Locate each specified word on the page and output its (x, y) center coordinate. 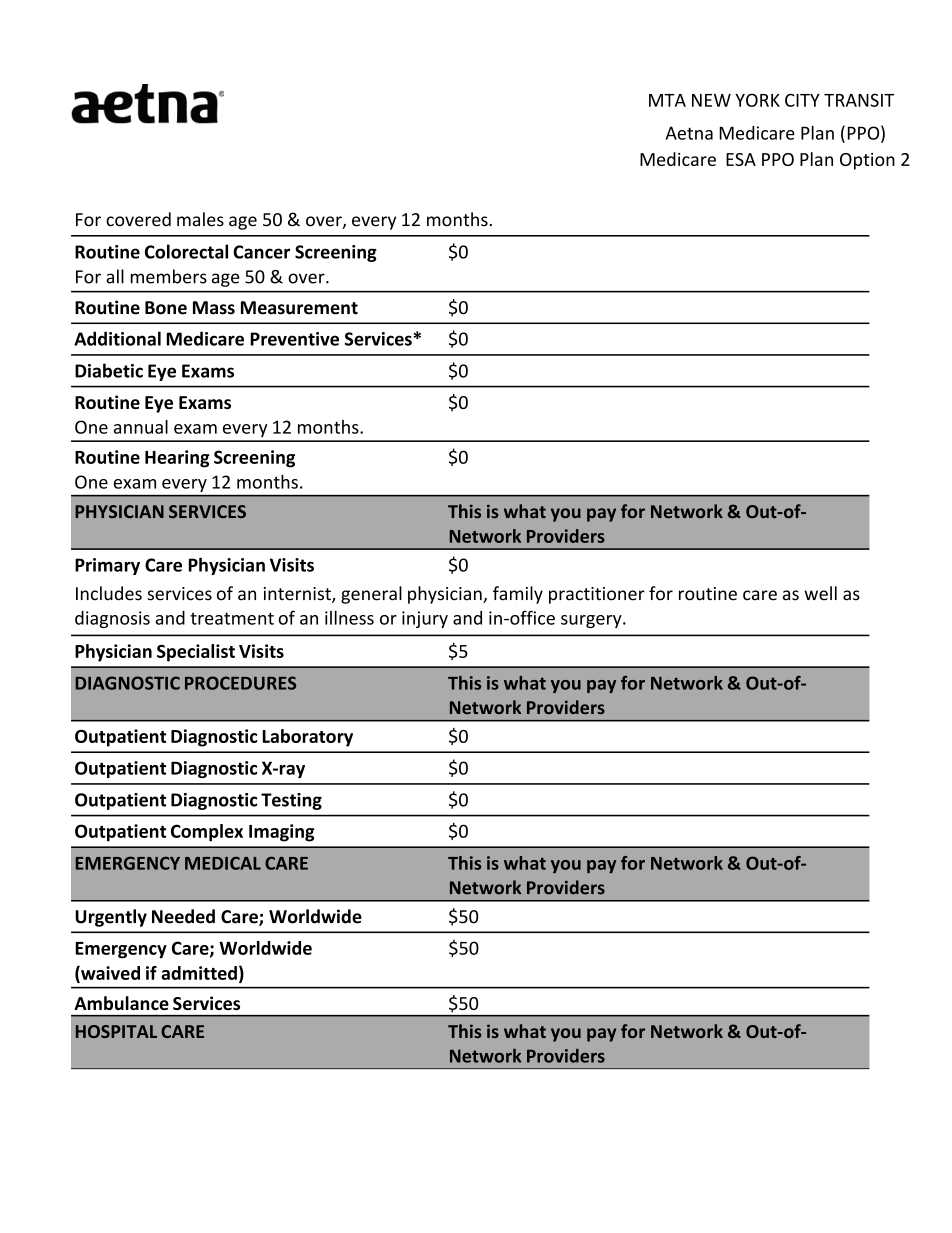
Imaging (282, 833)
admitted (199, 973)
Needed (183, 916)
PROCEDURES (240, 683)
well (820, 593)
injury (425, 619)
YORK (757, 100)
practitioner (597, 595)
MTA (667, 100)
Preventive (294, 339)
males (200, 219)
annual (141, 427)
